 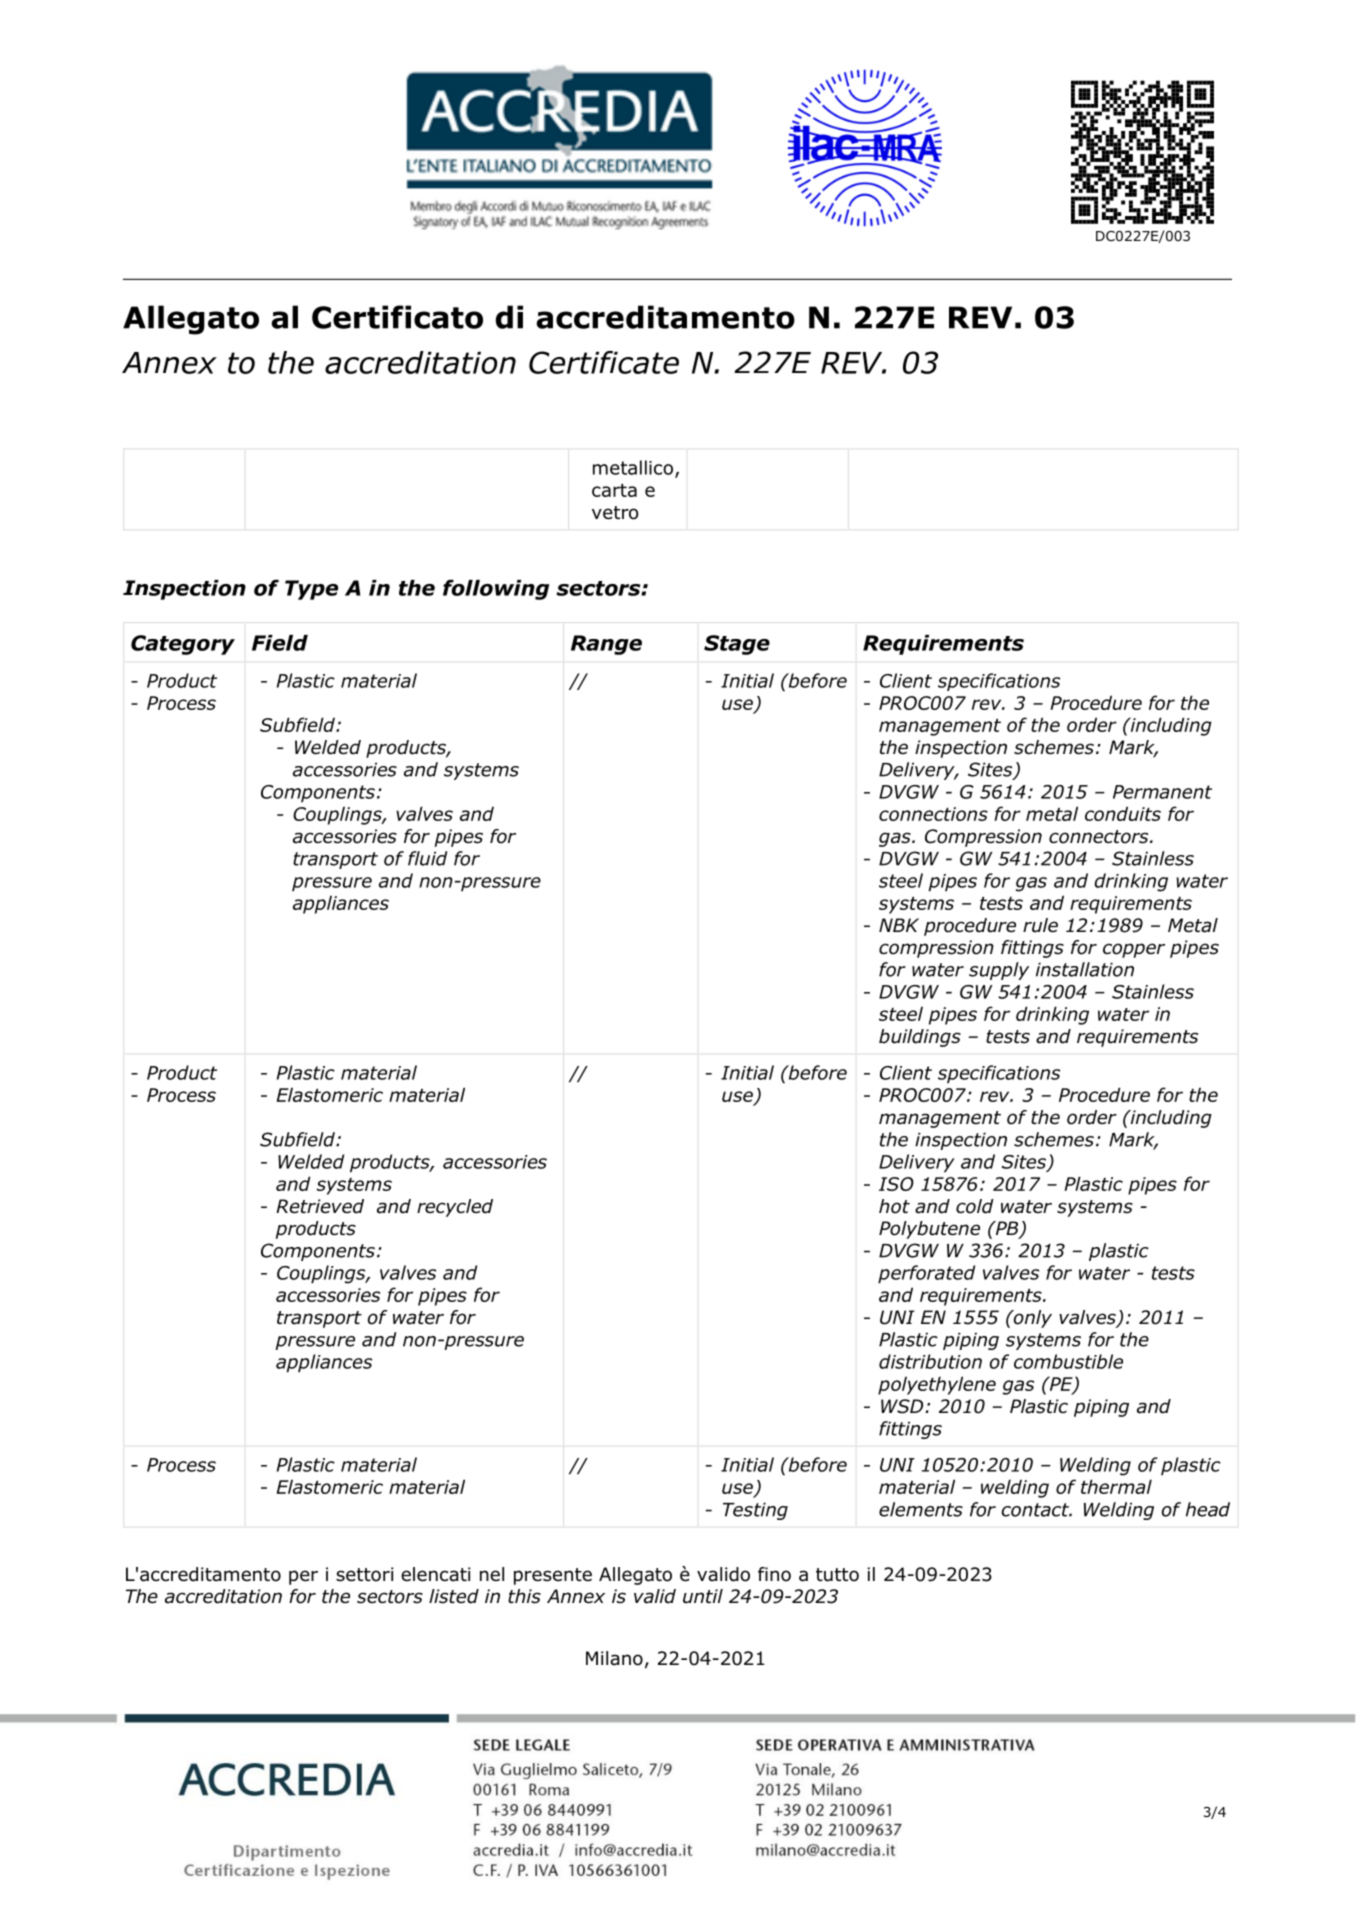 I want to click on listed, so click(x=454, y=1596).
